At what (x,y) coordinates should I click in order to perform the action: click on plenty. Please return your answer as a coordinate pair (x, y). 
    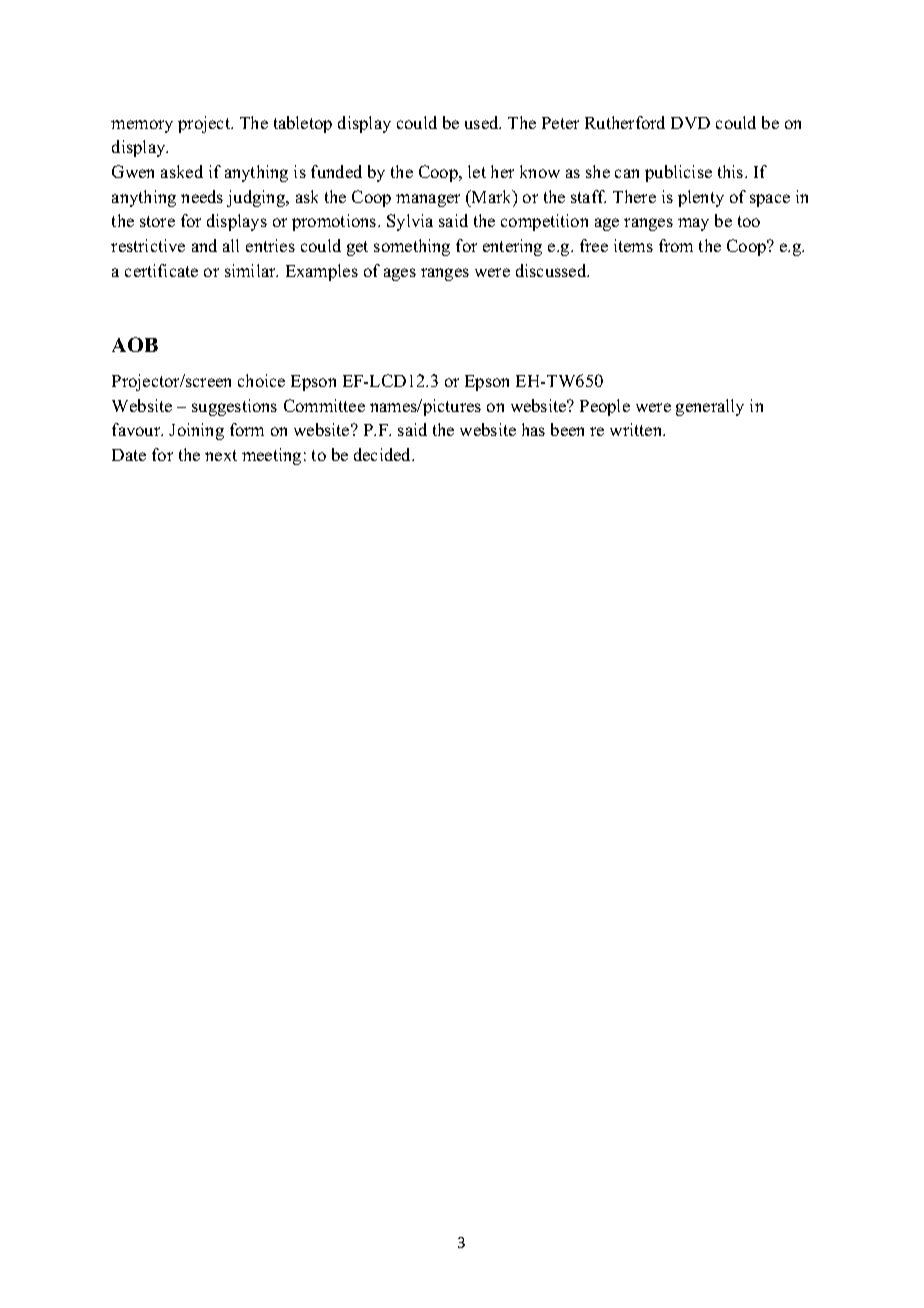
    Looking at the image, I should click on (701, 198).
